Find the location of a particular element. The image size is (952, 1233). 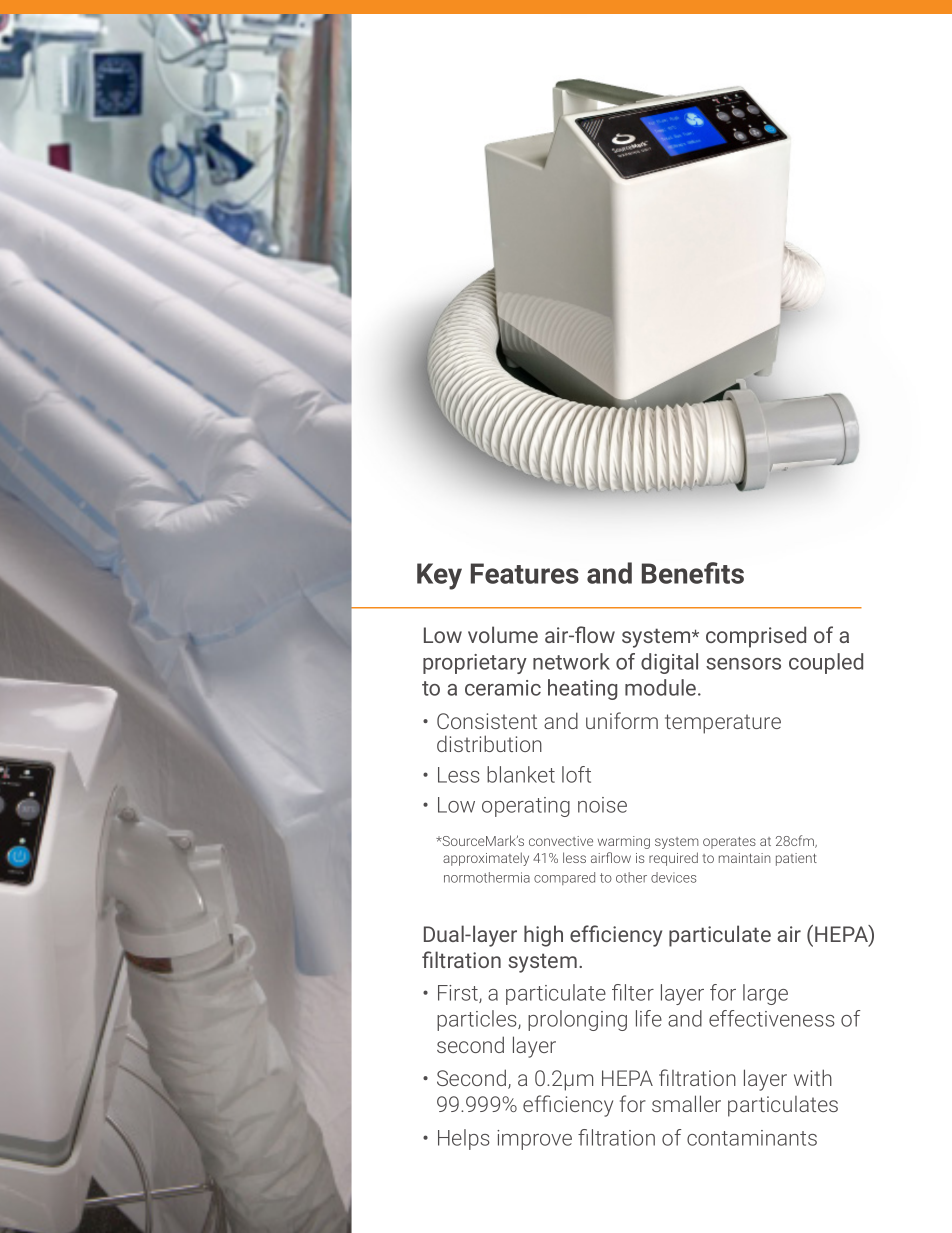

filter is located at coordinates (633, 992).
